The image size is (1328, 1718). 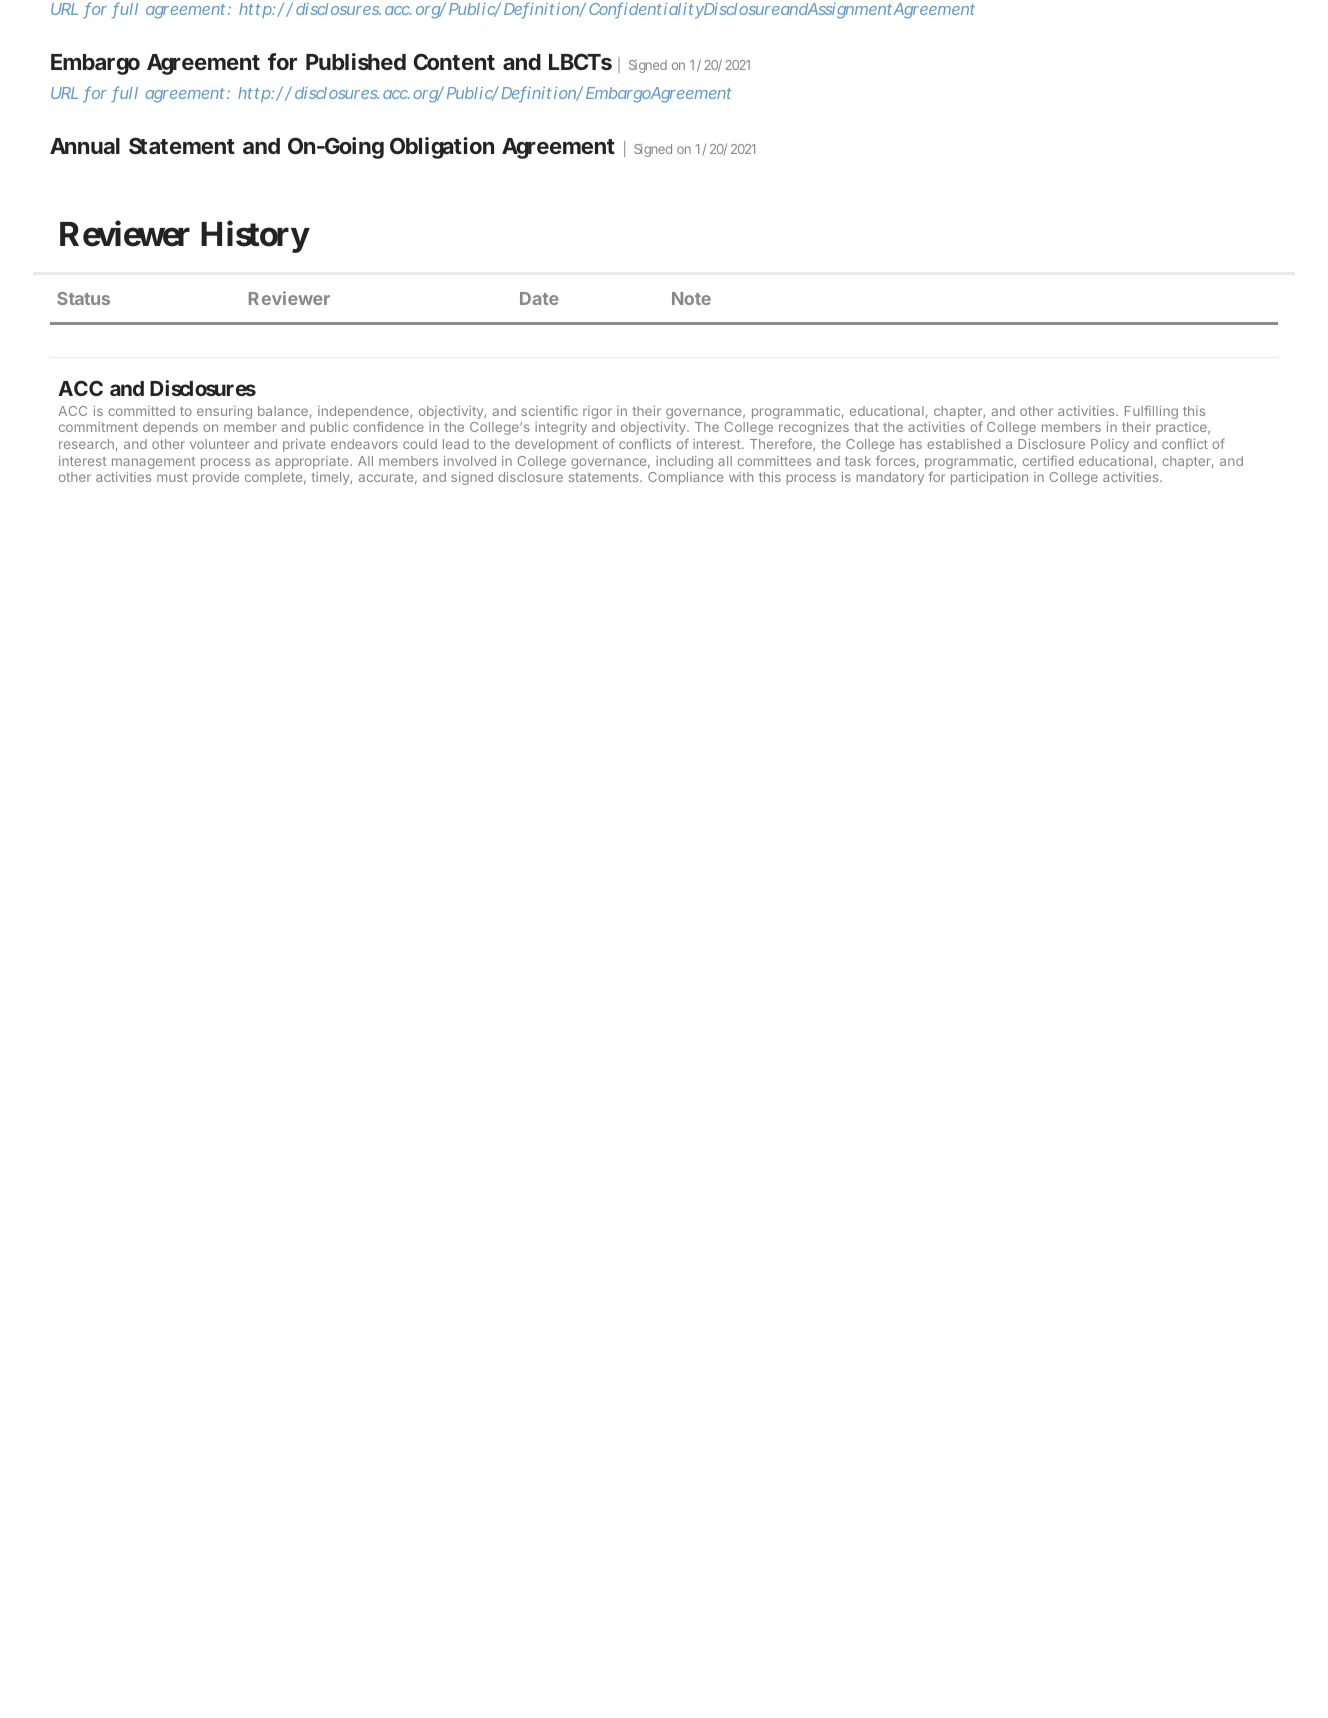 What do you see at coordinates (597, 412) in the document?
I see `rigor` at bounding box center [597, 412].
